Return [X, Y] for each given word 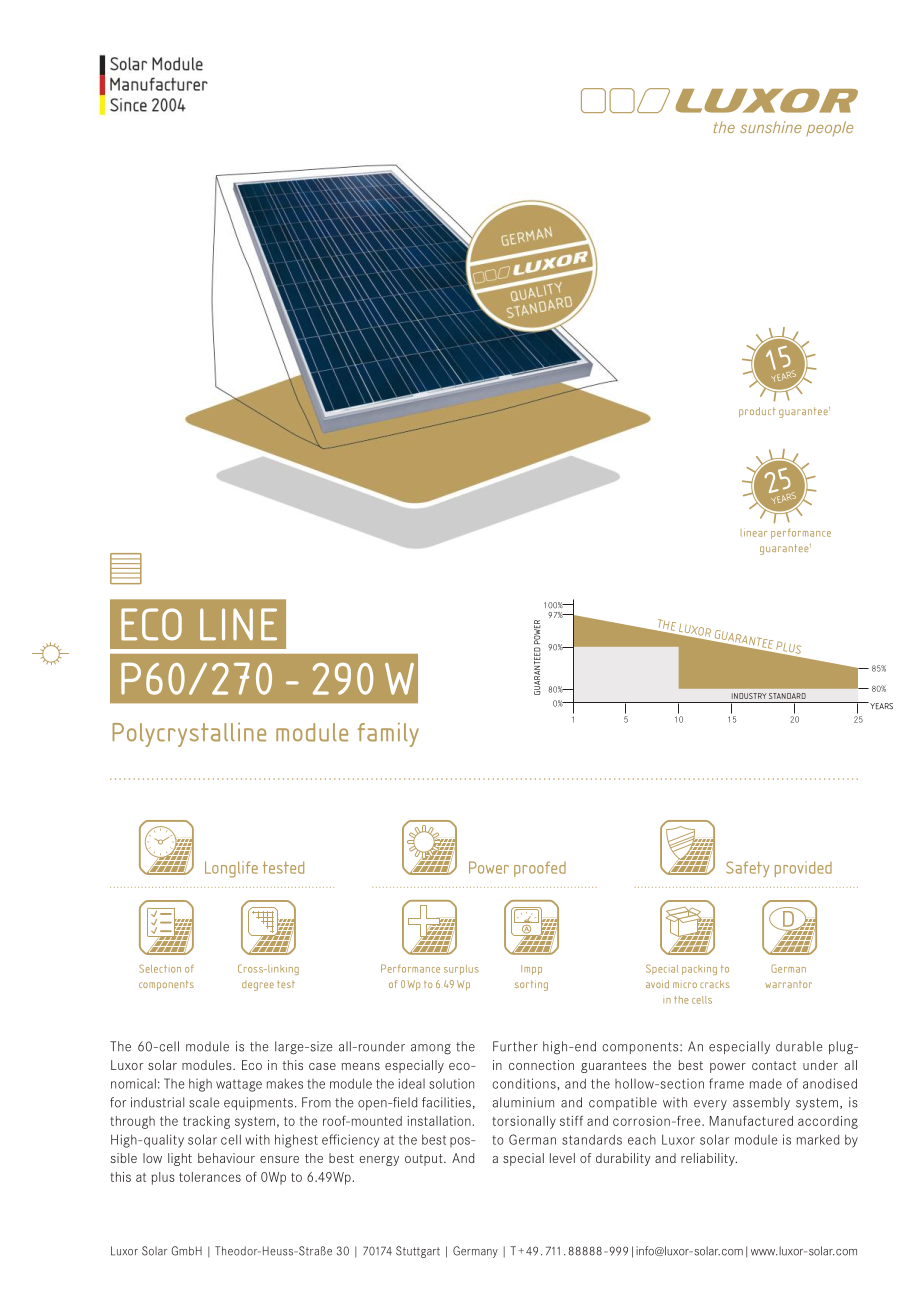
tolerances [210, 1177]
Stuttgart [418, 1252]
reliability [709, 1159]
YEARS [880, 706]
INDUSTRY [749, 696]
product [757, 412]
